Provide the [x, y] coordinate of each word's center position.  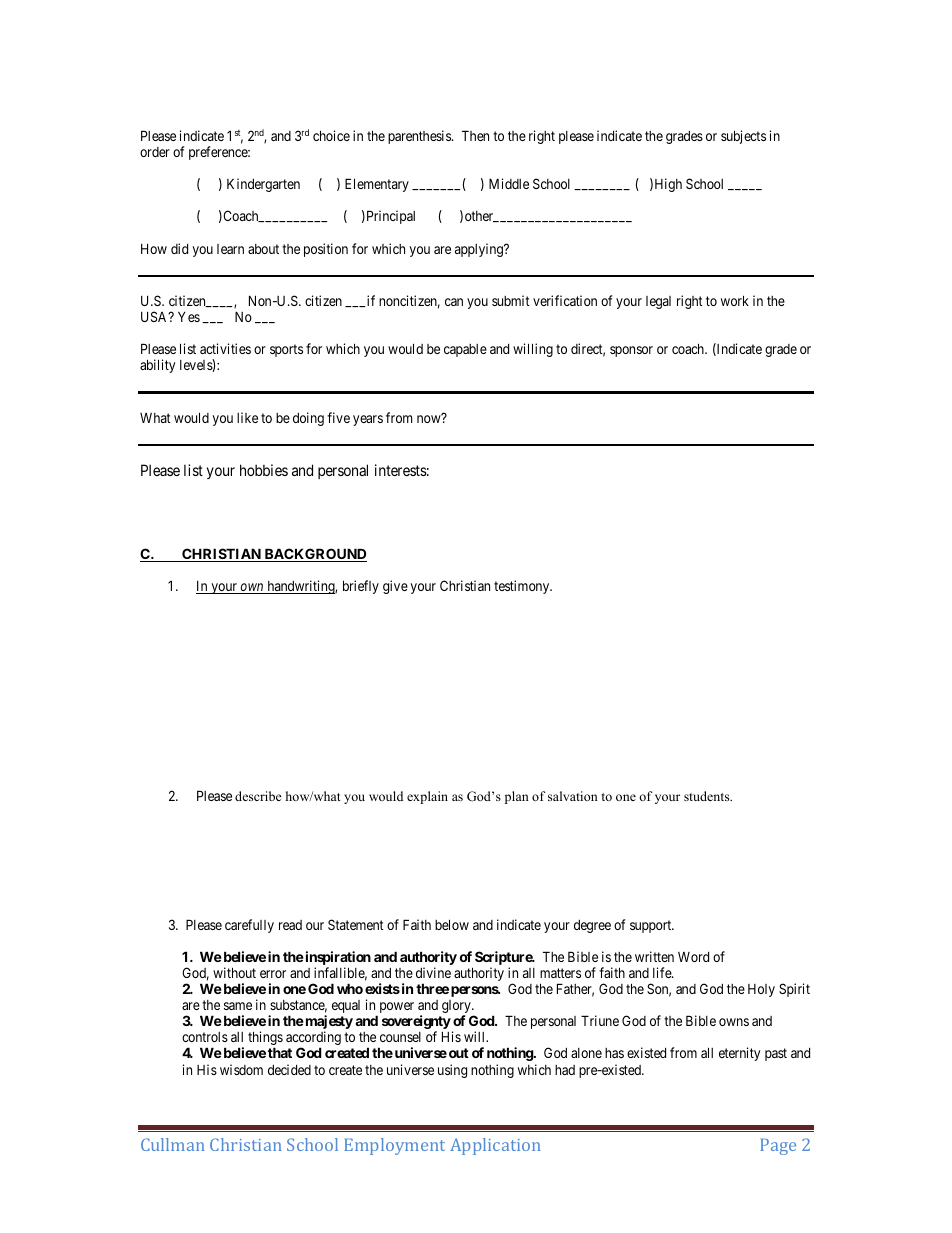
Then [475, 135]
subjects [743, 137]
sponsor [631, 351]
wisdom [241, 1069]
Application [495, 1146]
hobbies [264, 470]
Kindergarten [263, 185]
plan [517, 797]
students [708, 796]
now [430, 418]
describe [258, 796]
